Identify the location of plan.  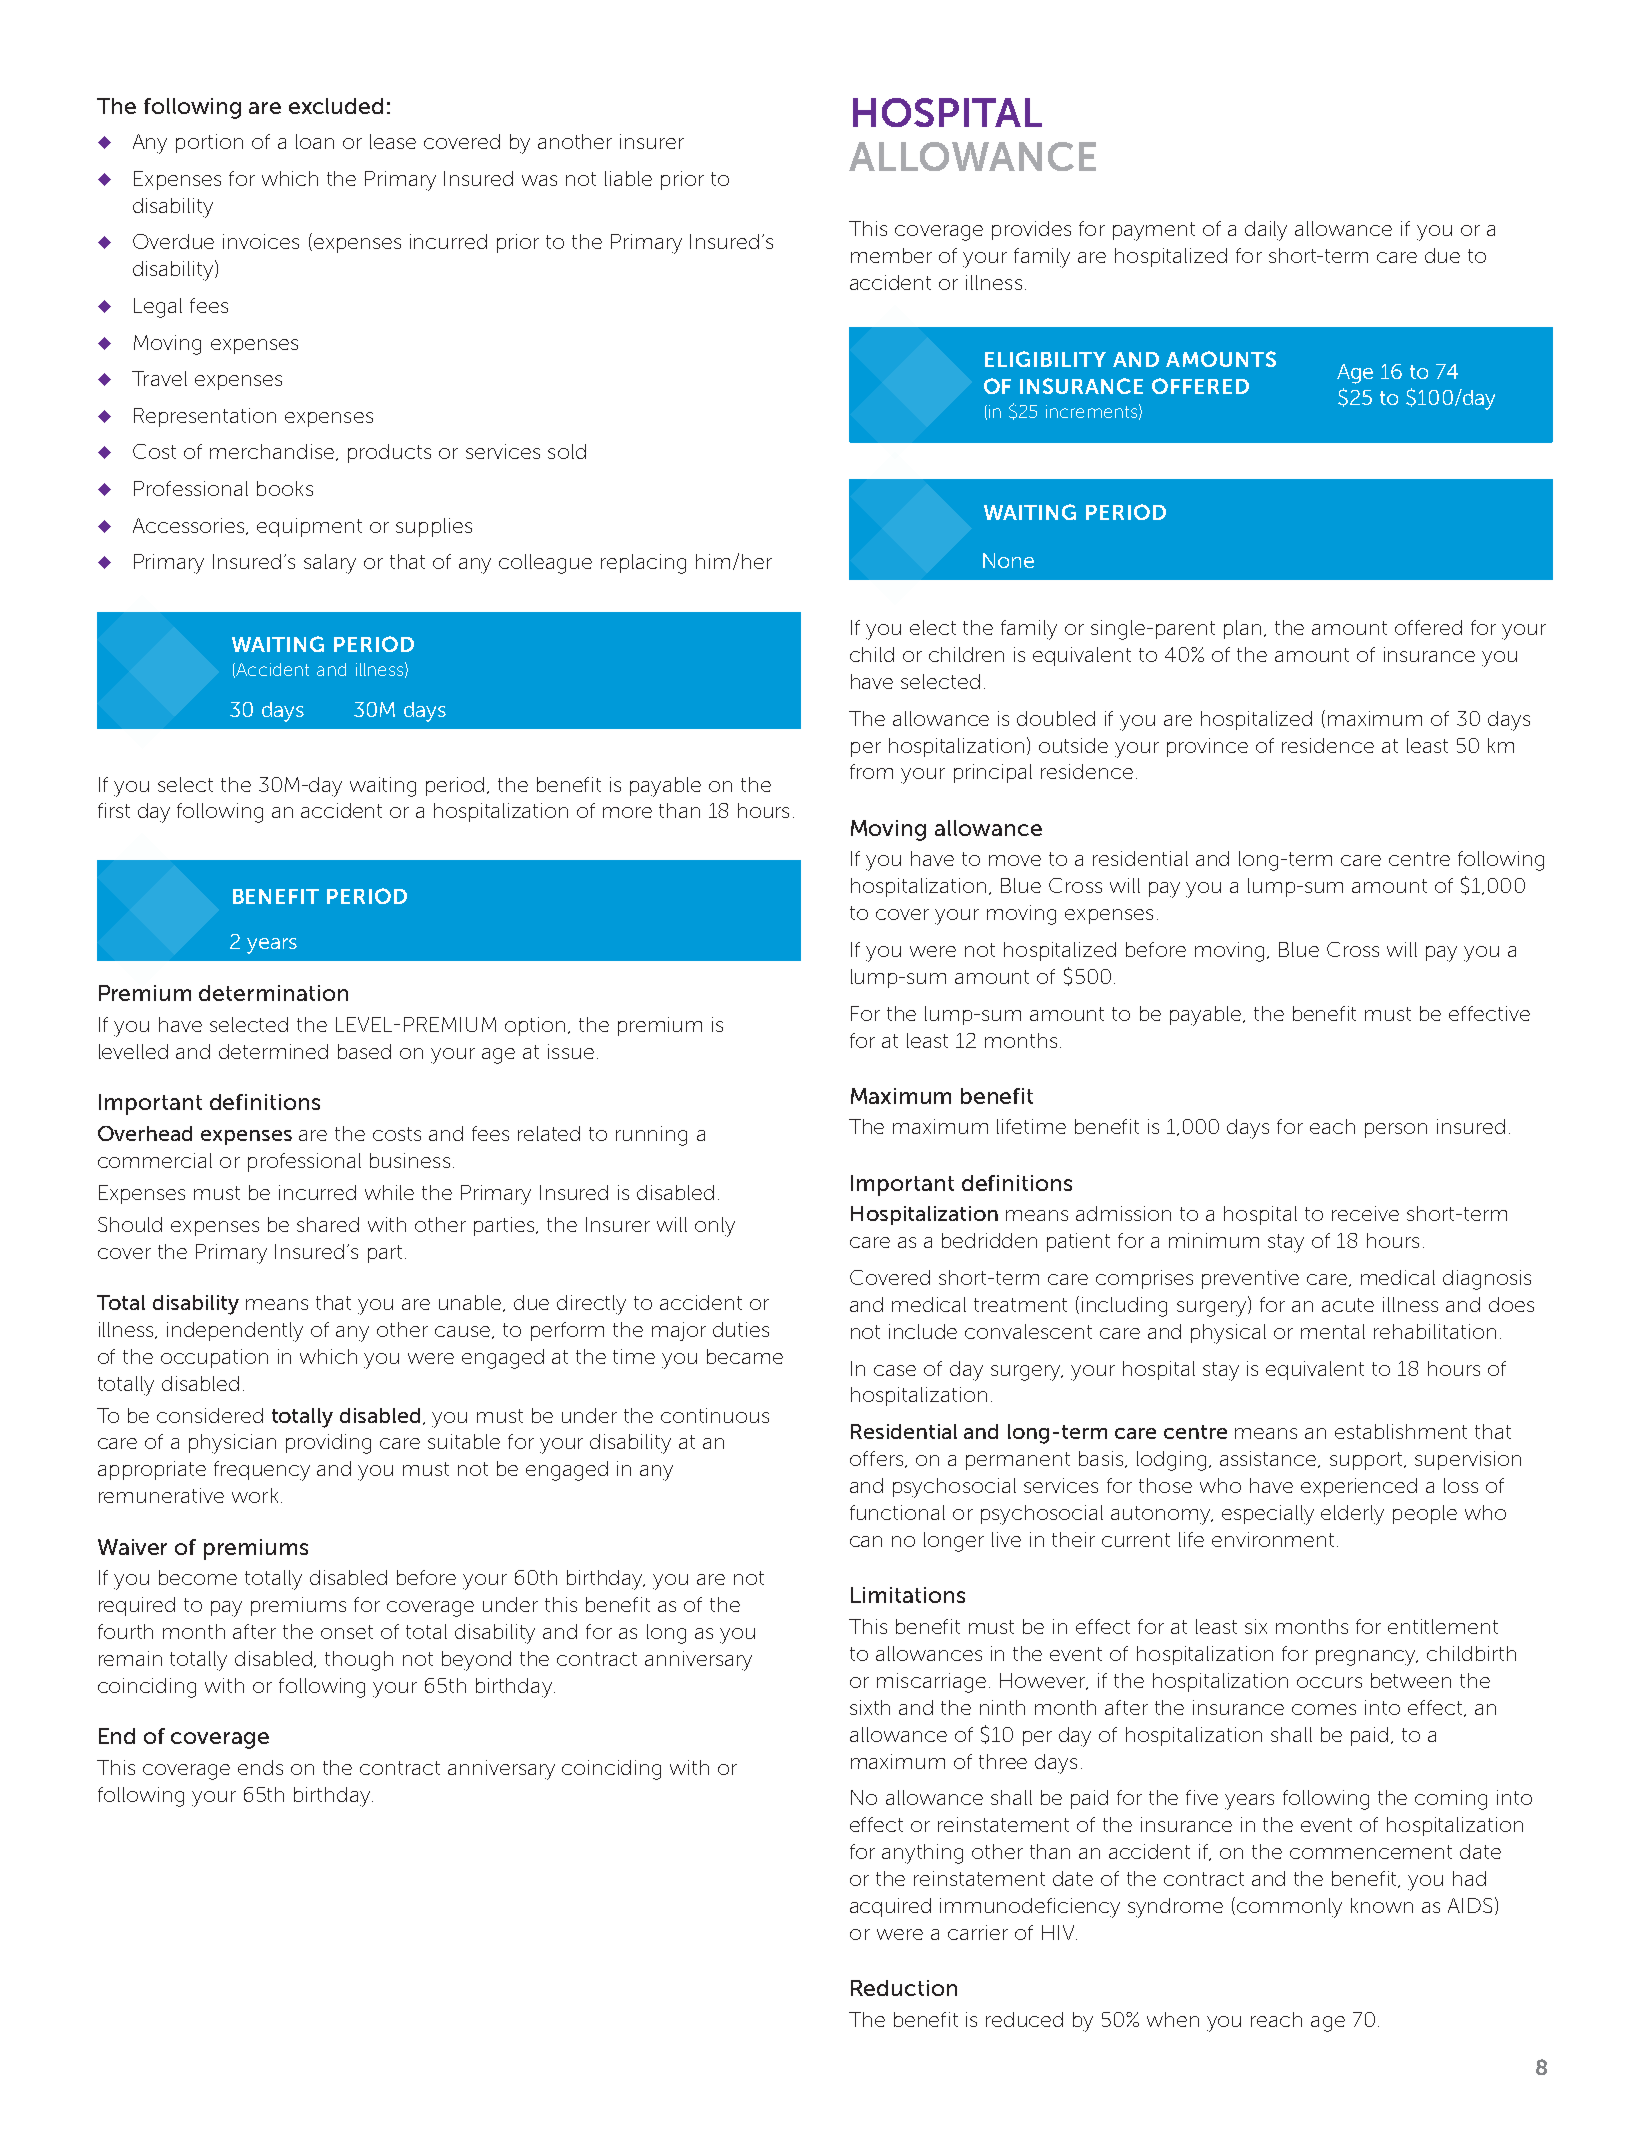
(1242, 629).
